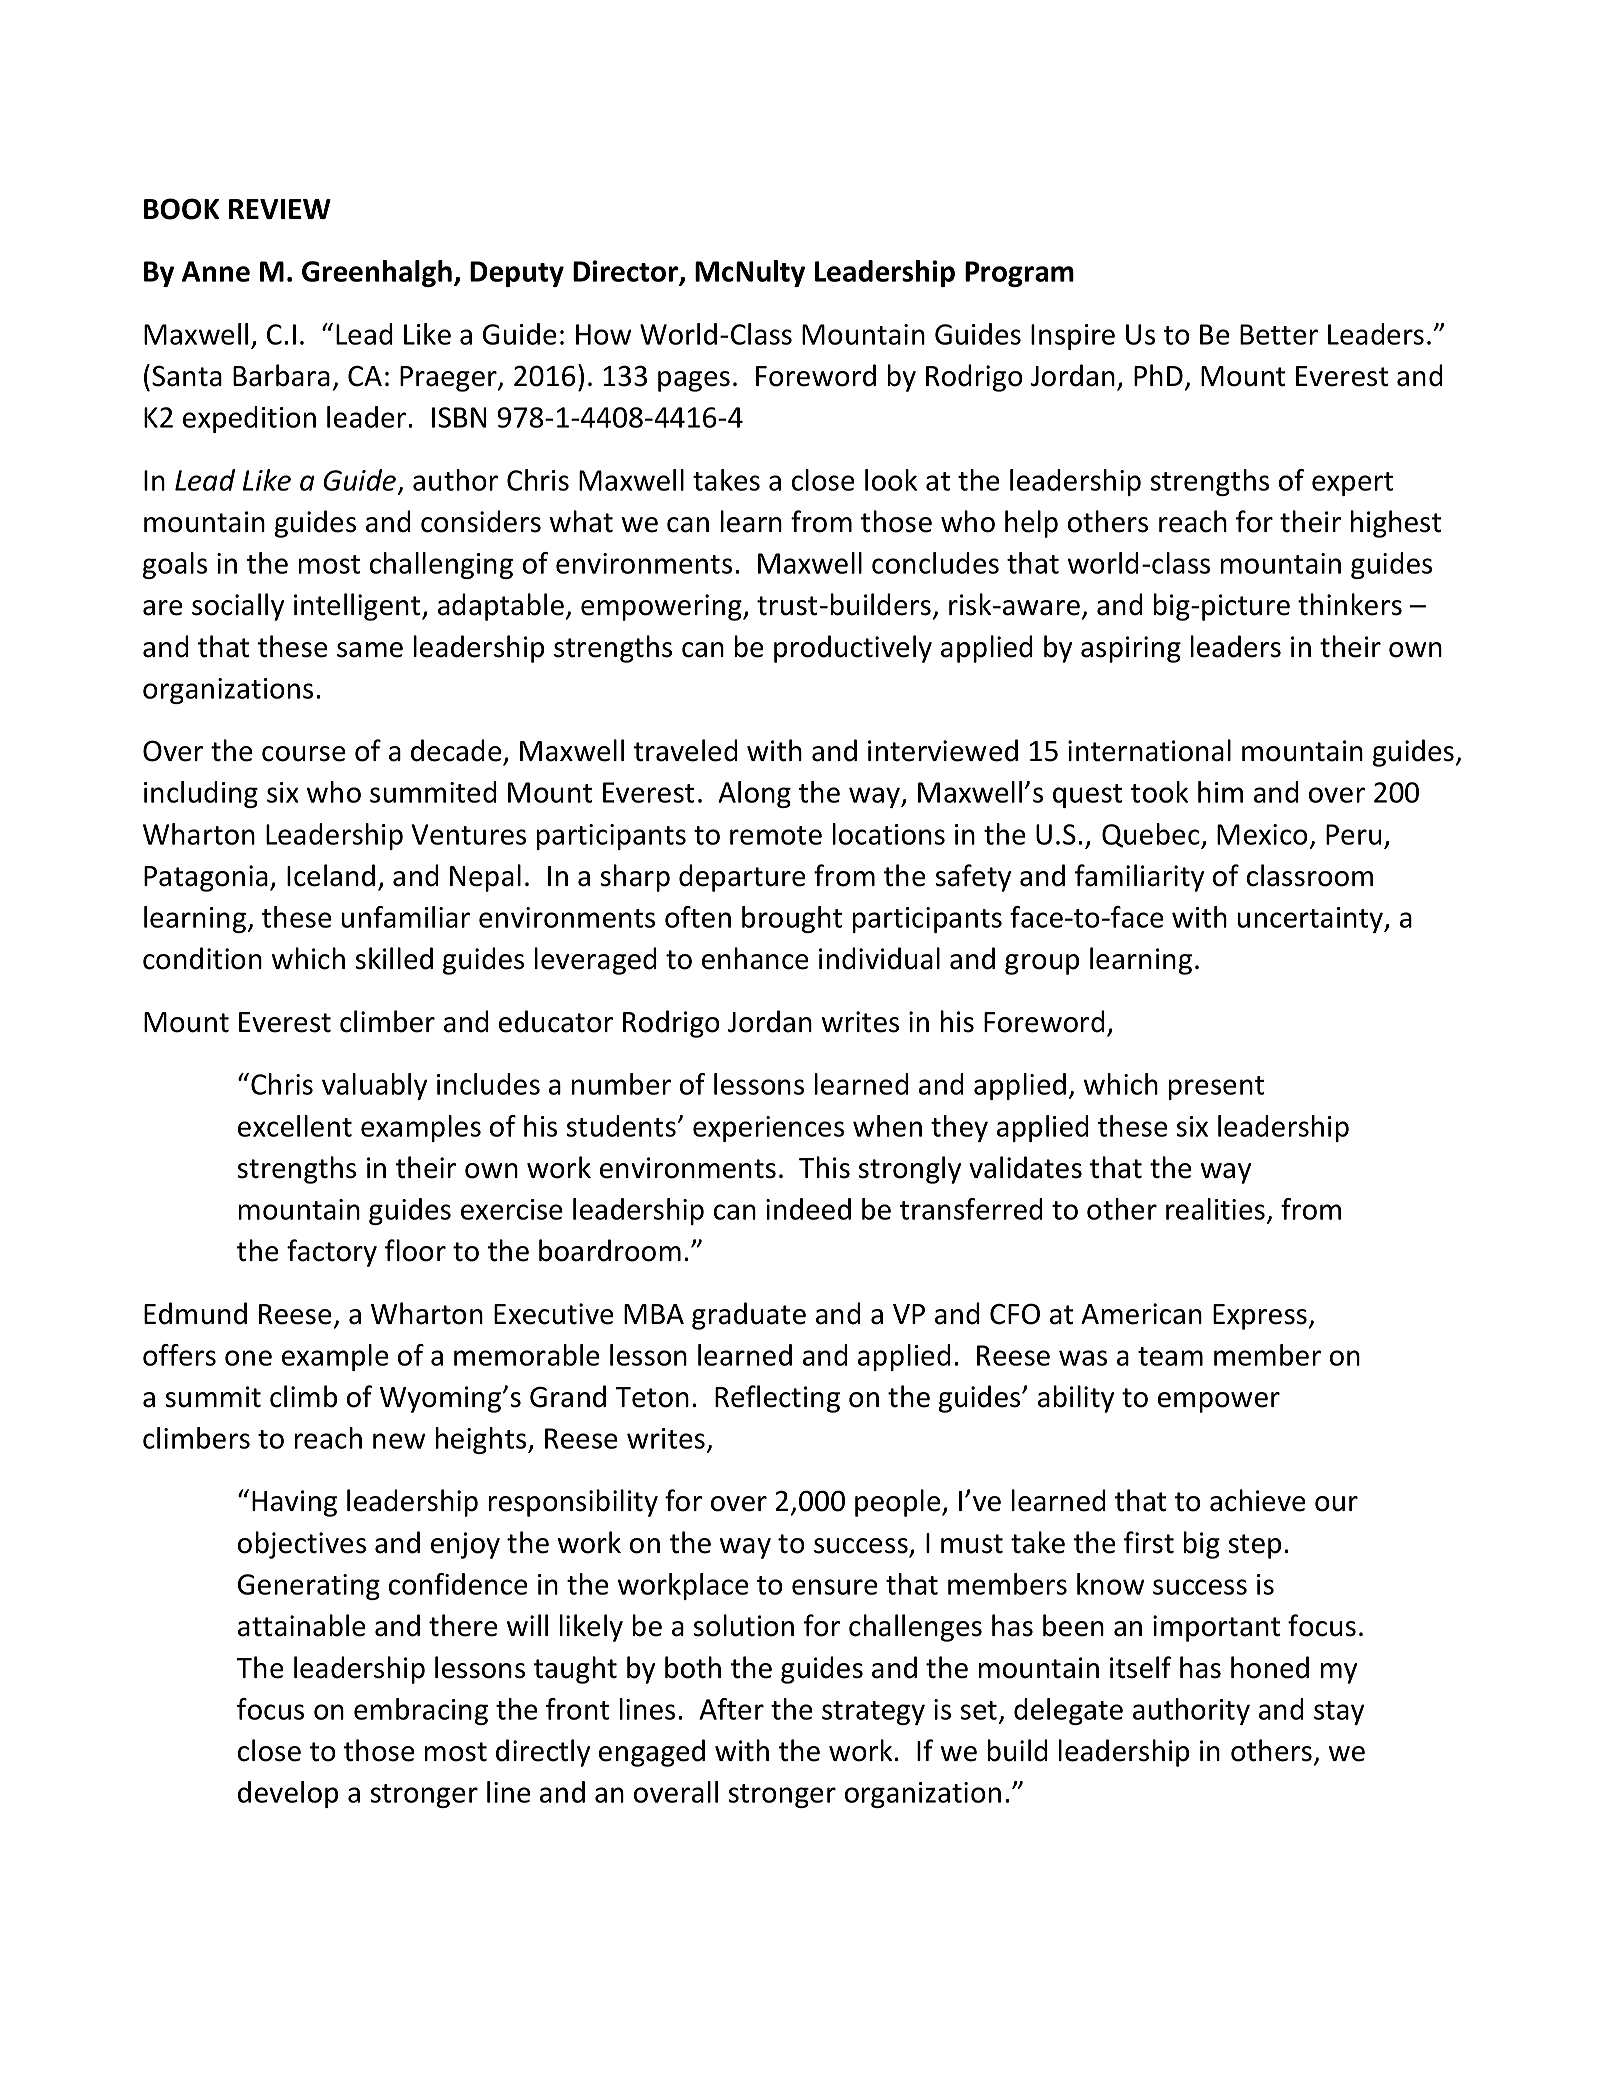 The height and width of the screenshot is (2085, 1611). Describe the element at coordinates (358, 607) in the screenshot. I see `intelligent` at that location.
